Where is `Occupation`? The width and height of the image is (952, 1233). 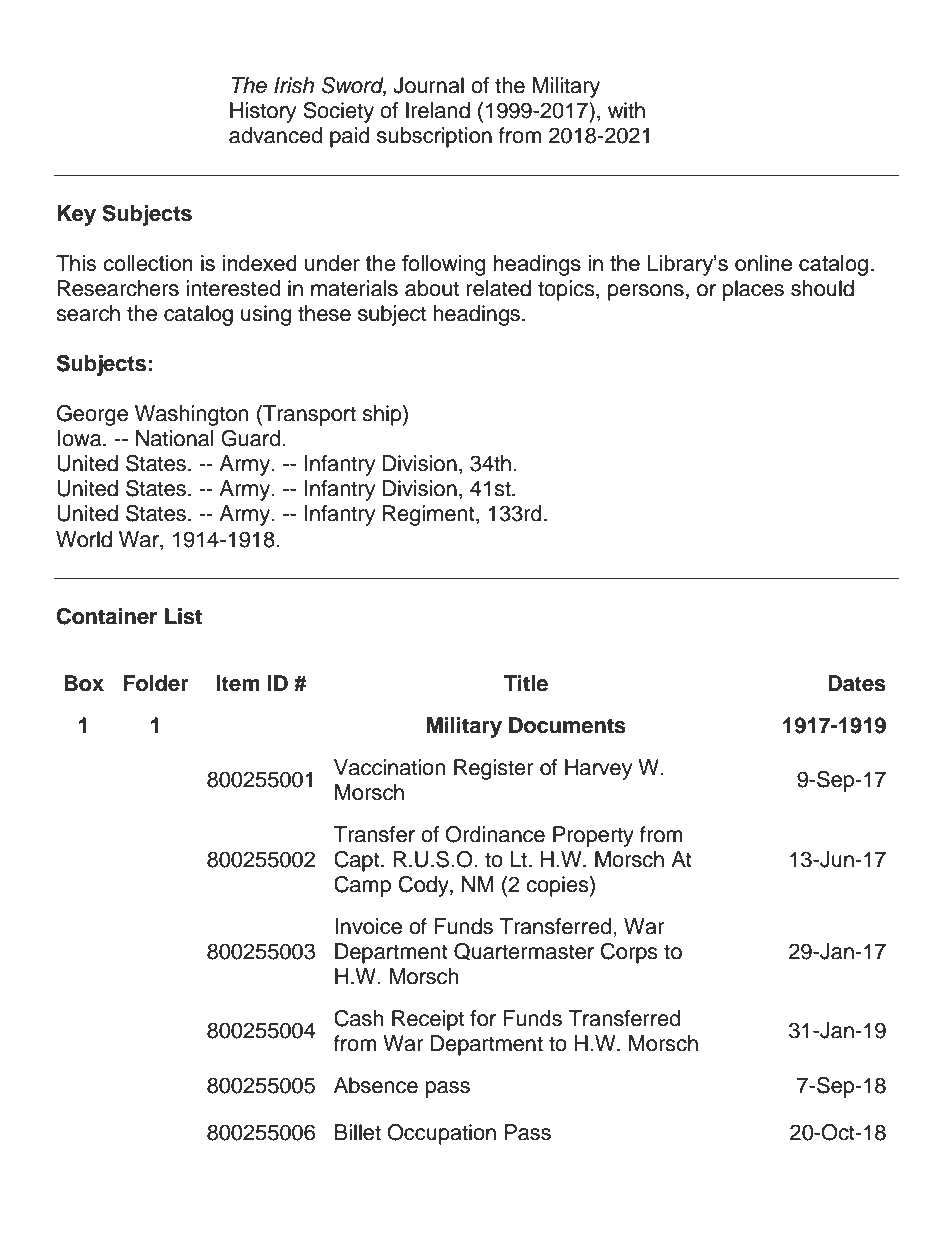
Occupation is located at coordinates (441, 1134).
